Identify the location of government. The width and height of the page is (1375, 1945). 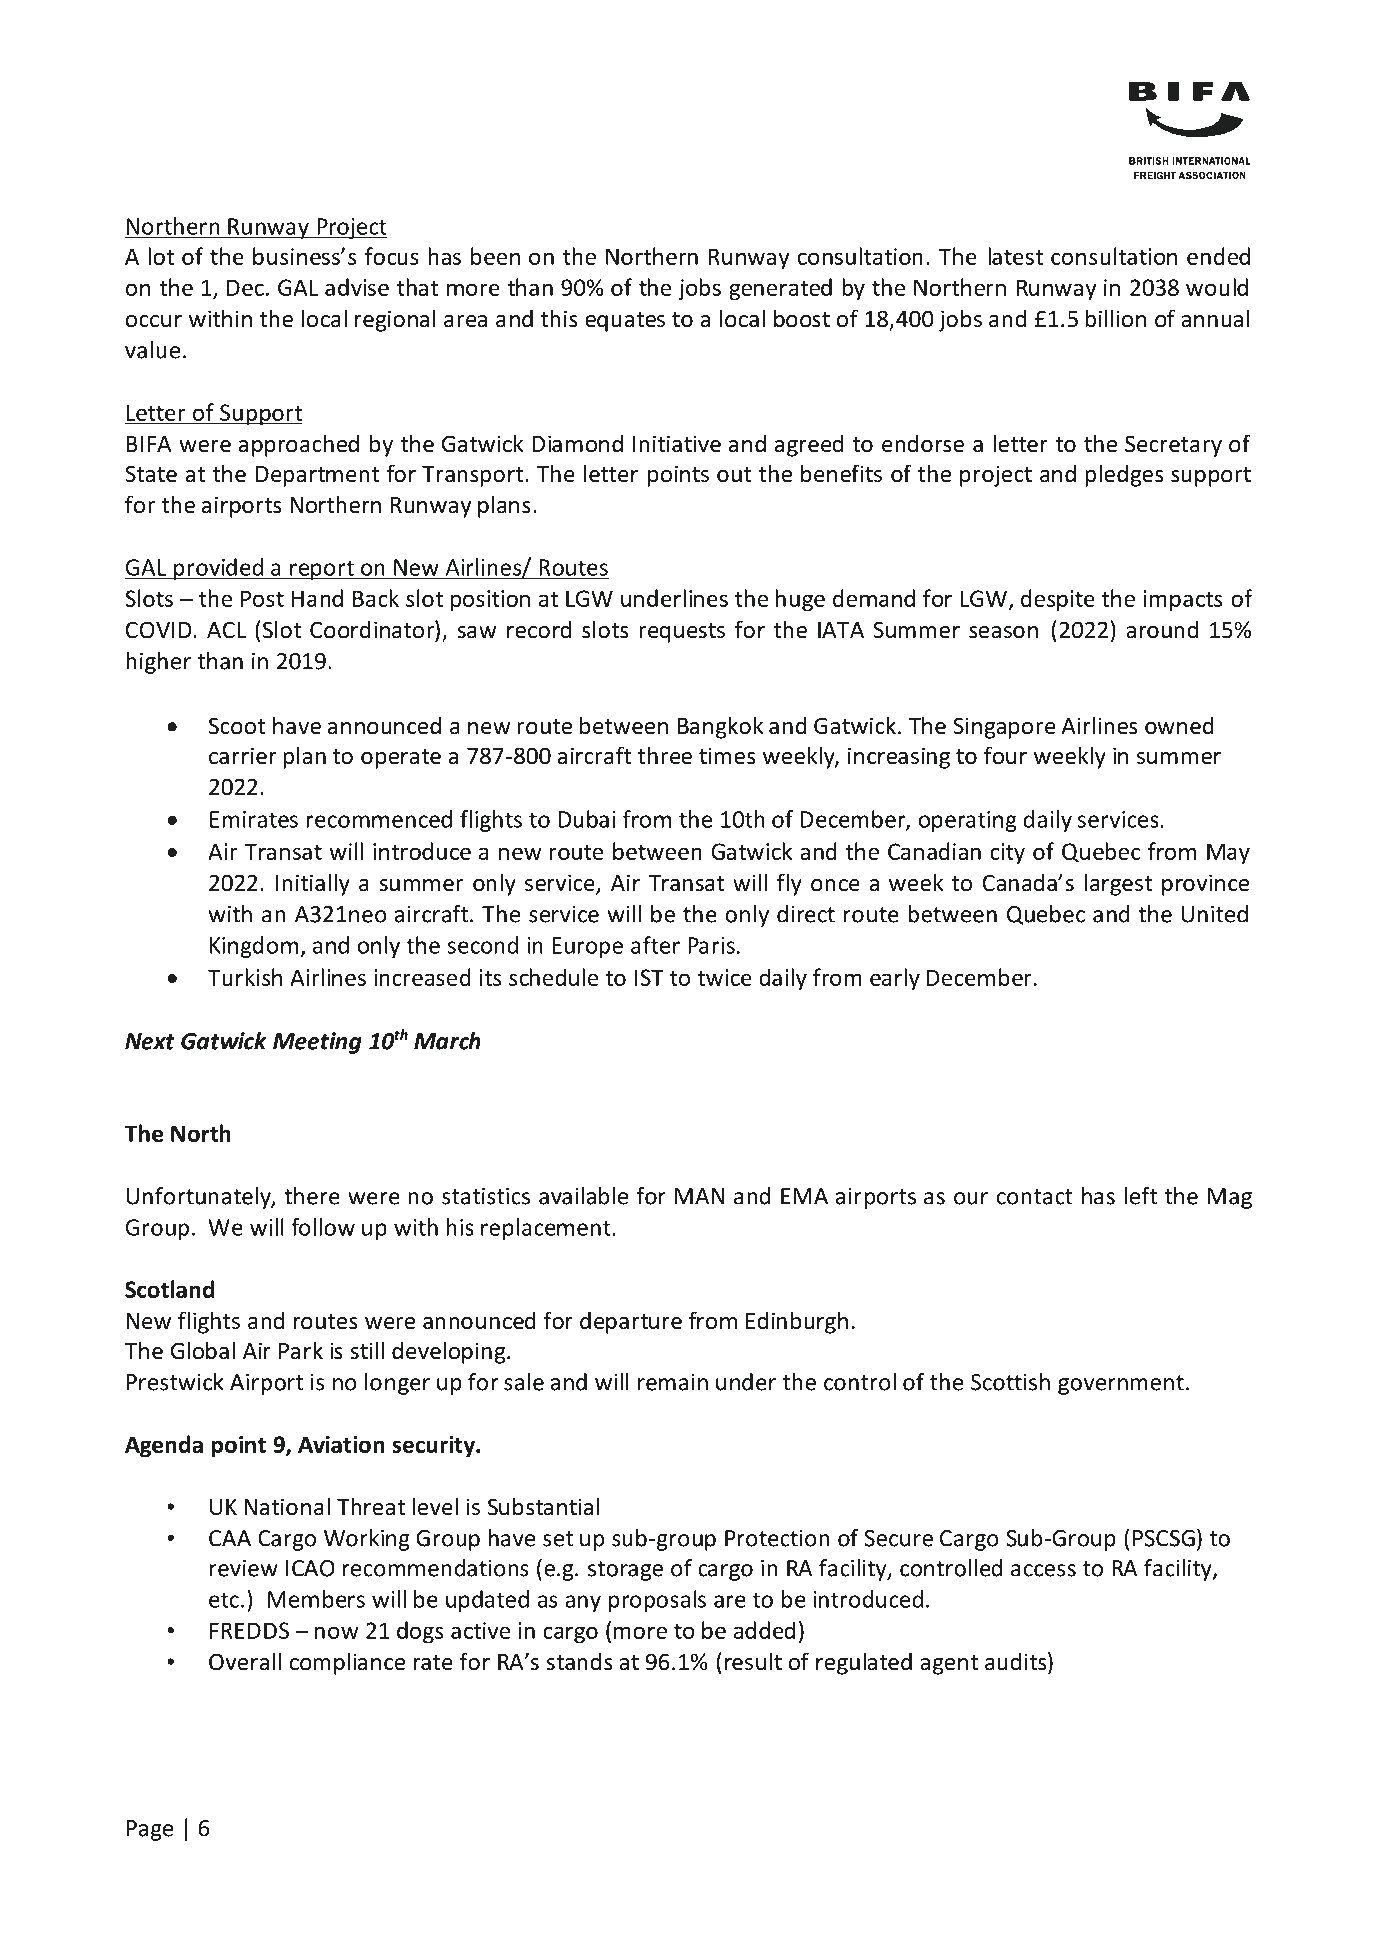
(1121, 1385).
